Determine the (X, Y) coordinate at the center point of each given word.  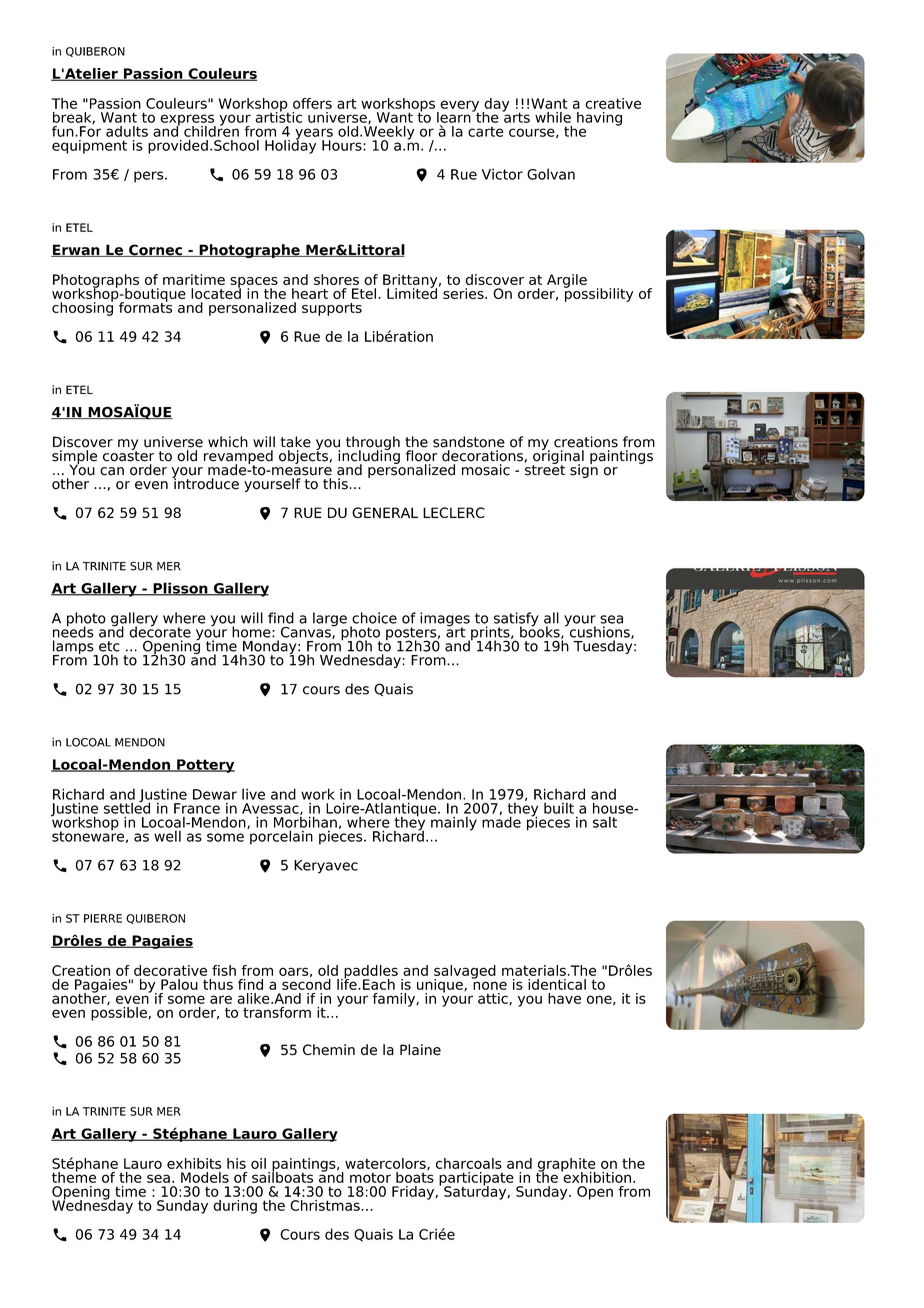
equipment (89, 147)
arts (516, 116)
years (314, 135)
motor (370, 1177)
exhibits (194, 1163)
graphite (566, 1166)
